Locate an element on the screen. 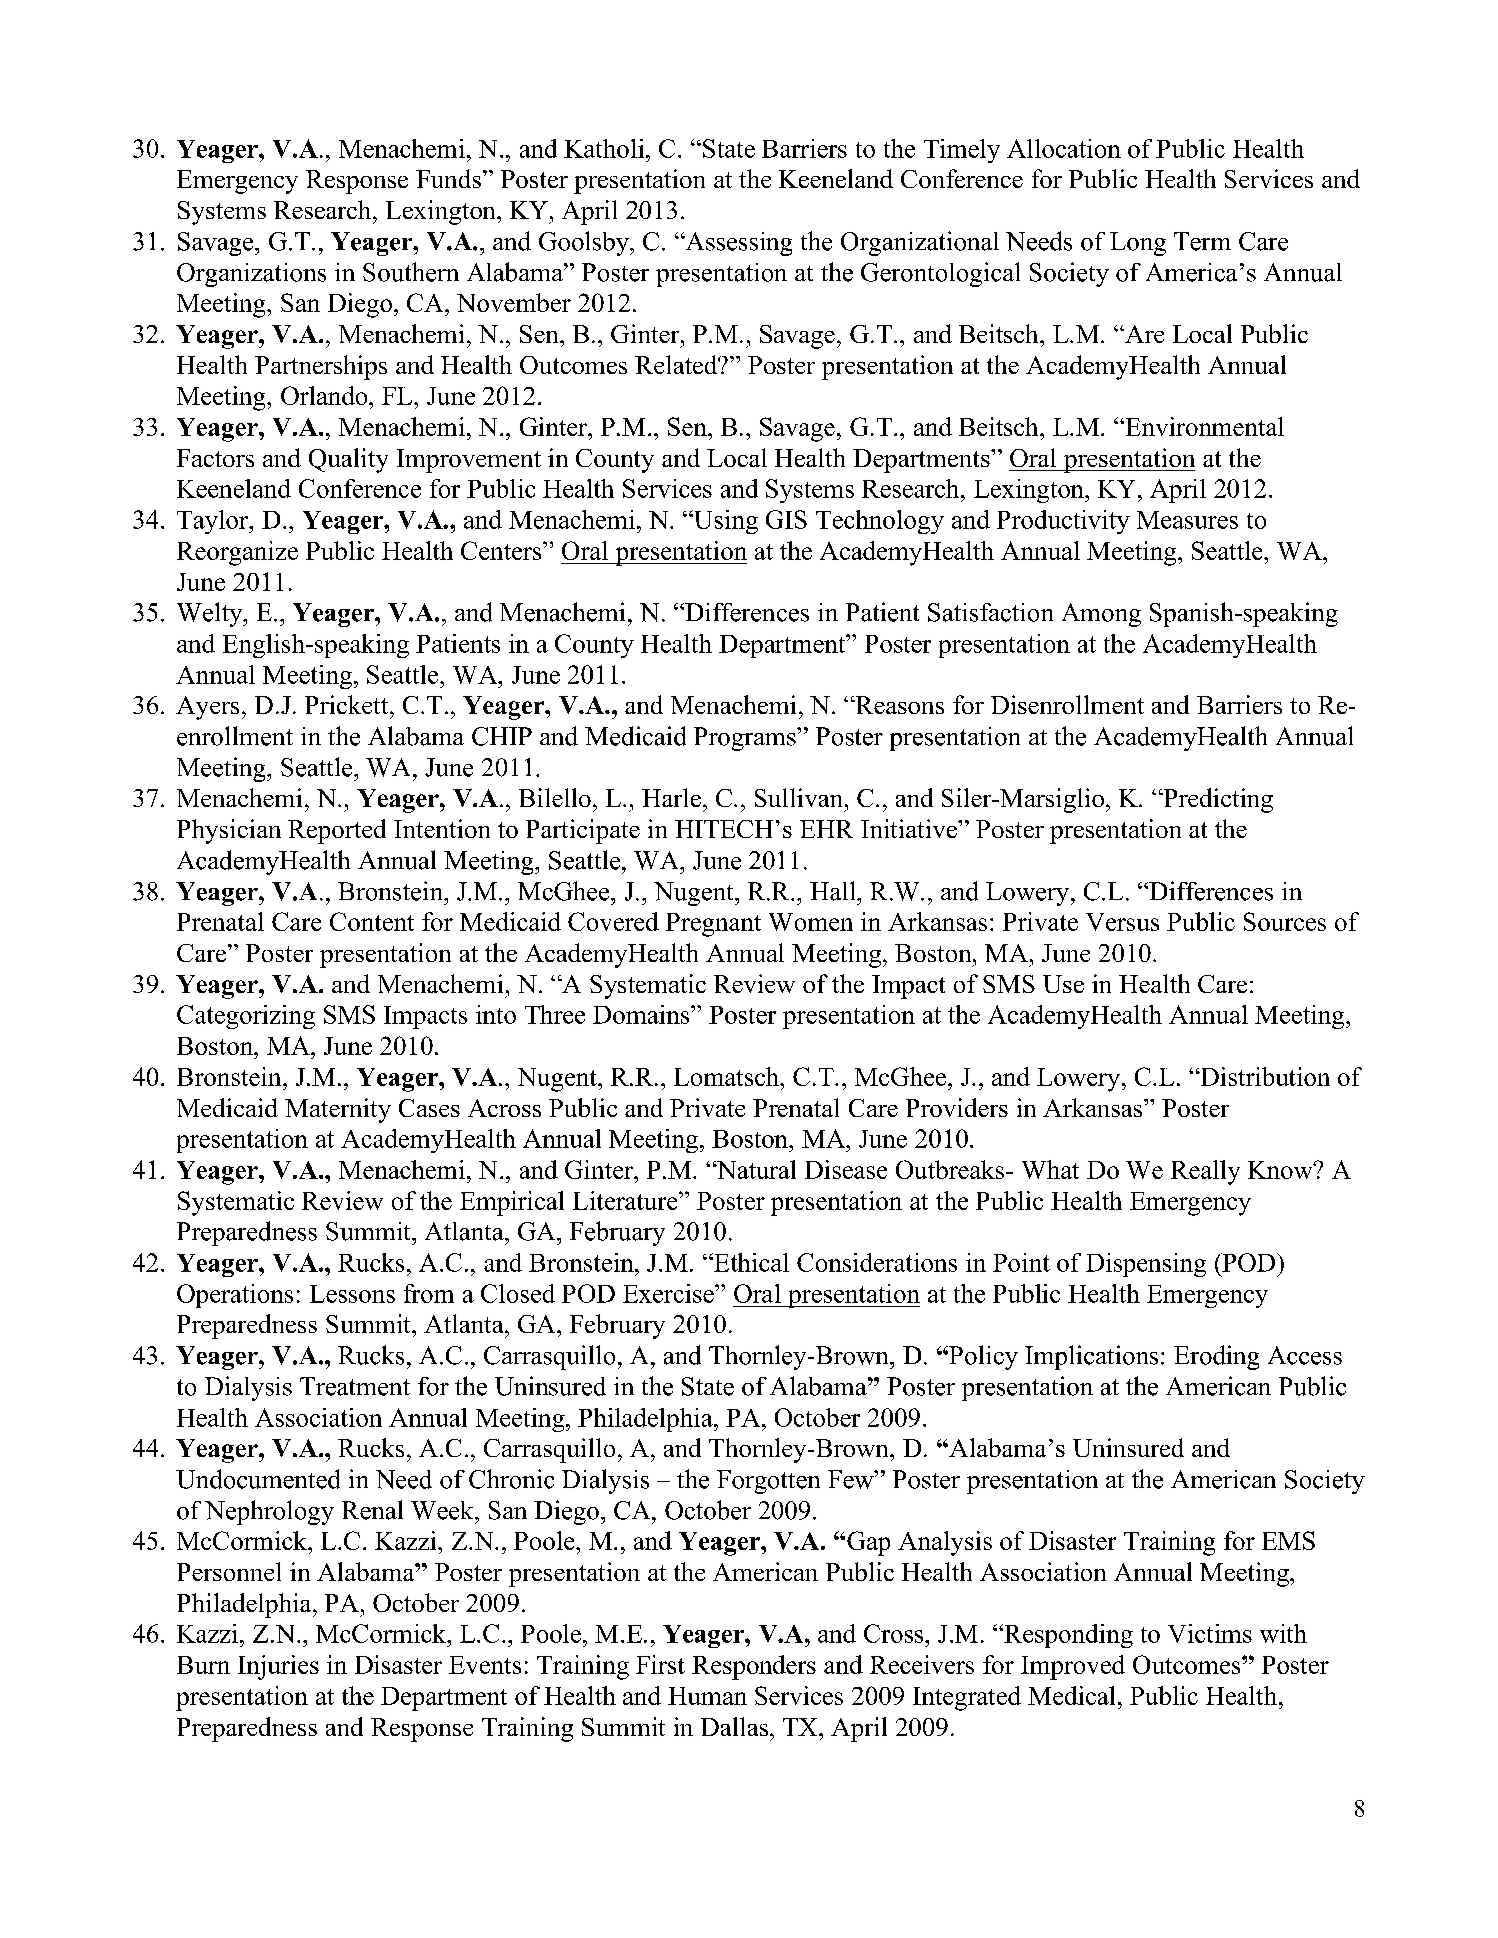  Eroding is located at coordinates (1216, 1357).
